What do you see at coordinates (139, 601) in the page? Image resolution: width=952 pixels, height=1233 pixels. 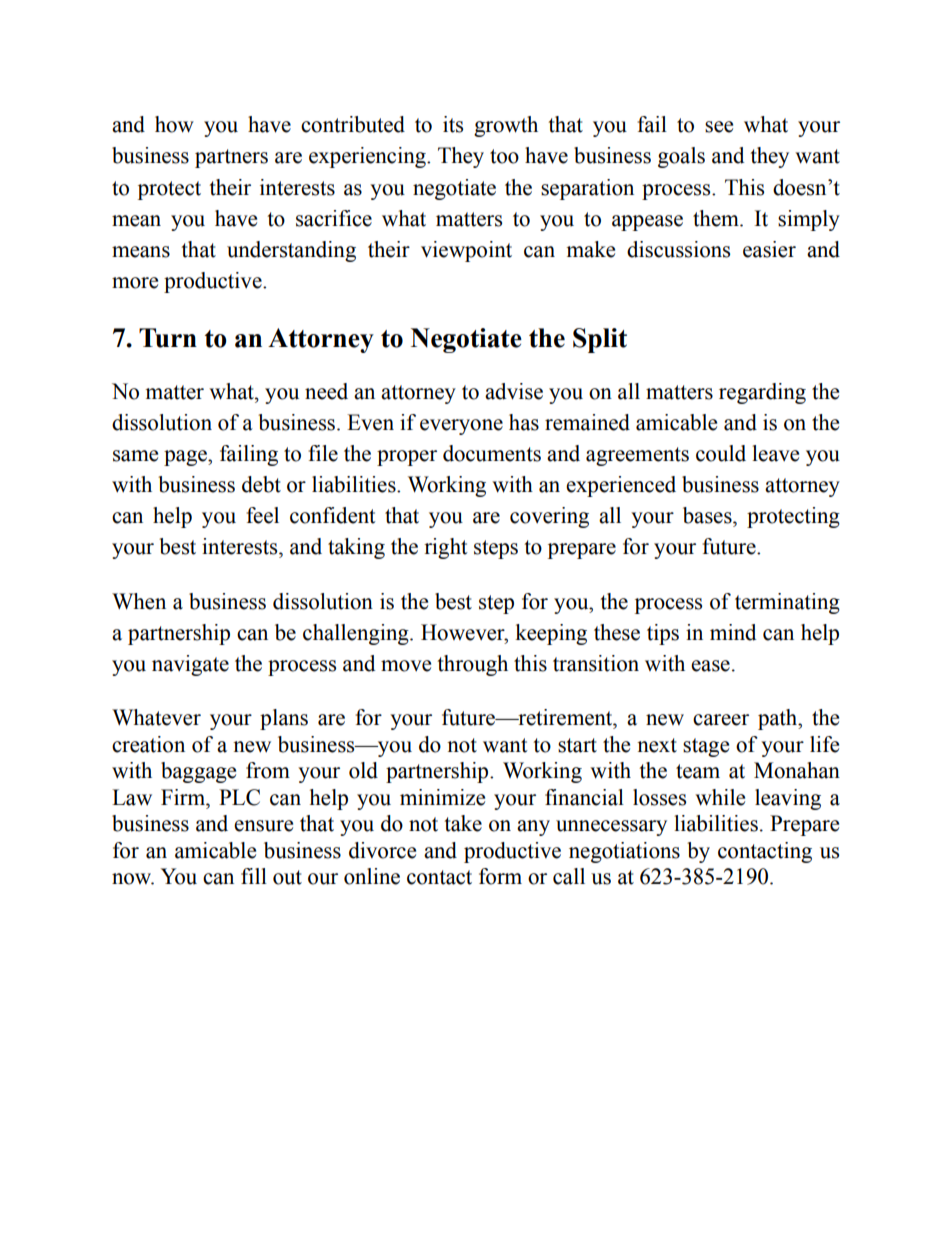 I see `When` at bounding box center [139, 601].
